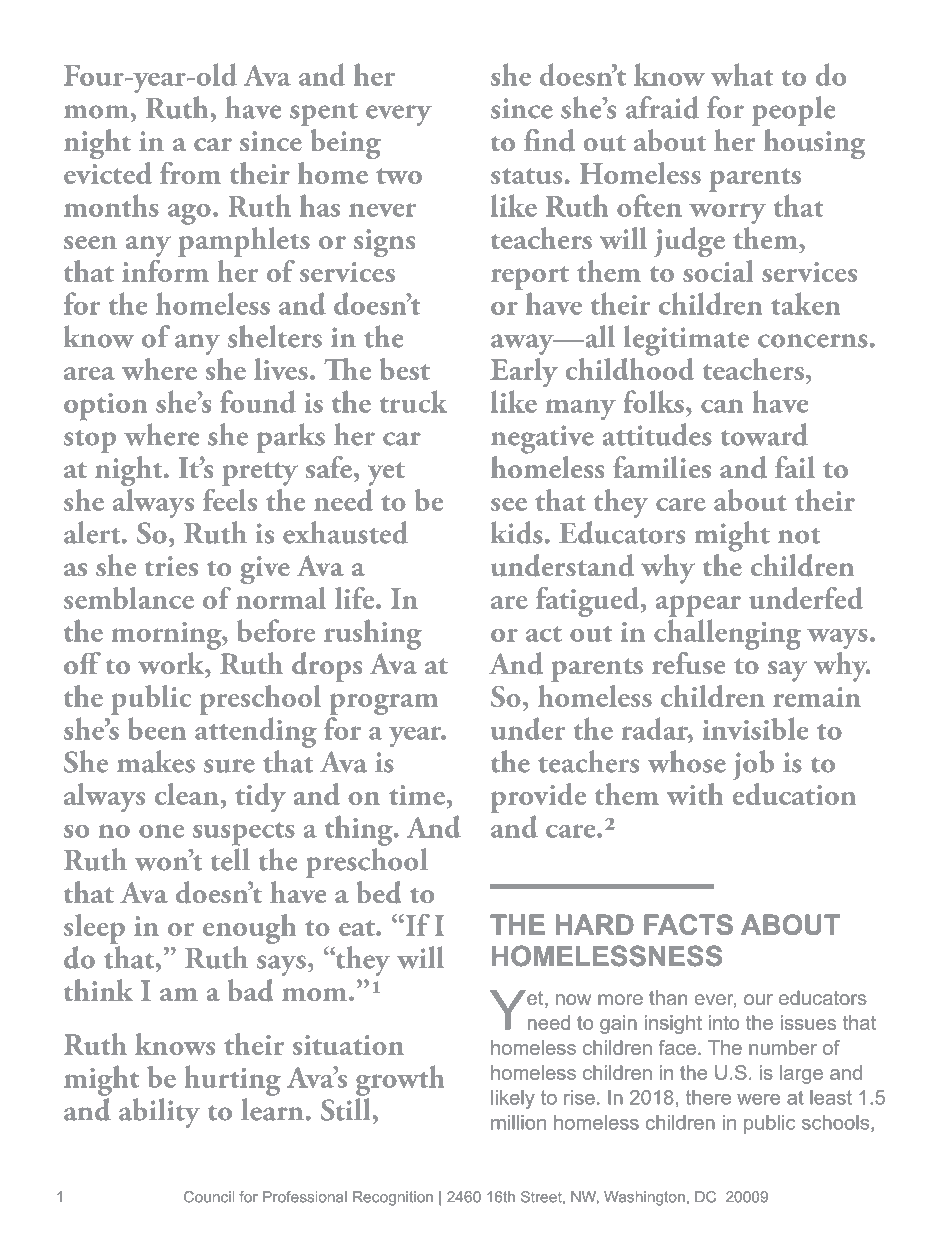 Image resolution: width=952 pixels, height=1233 pixels. What do you see at coordinates (794, 794) in the page?
I see `education` at bounding box center [794, 794].
